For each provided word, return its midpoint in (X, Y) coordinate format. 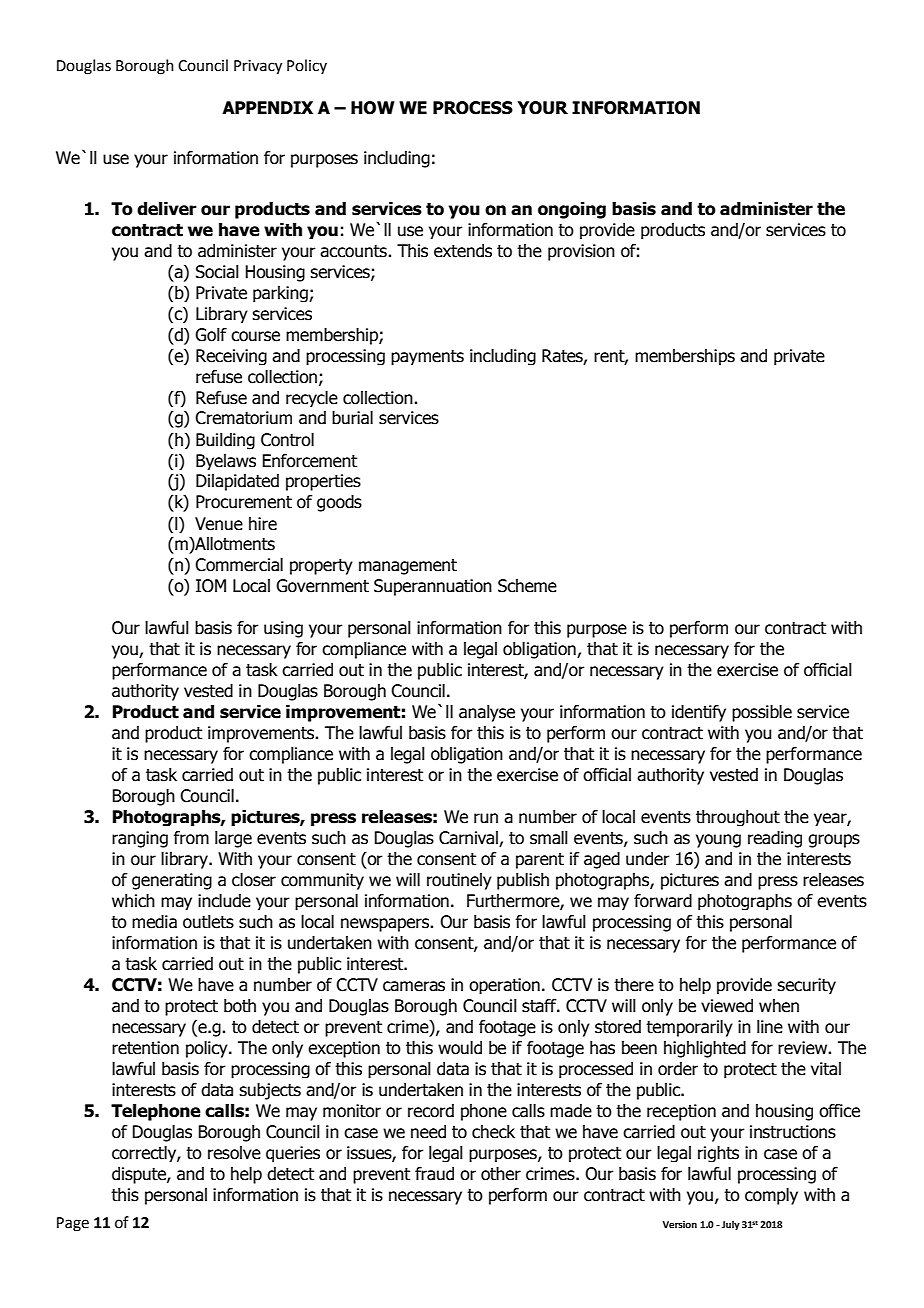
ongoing (572, 210)
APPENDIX (267, 107)
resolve (234, 1153)
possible (762, 713)
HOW (373, 108)
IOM (211, 586)
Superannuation (433, 587)
